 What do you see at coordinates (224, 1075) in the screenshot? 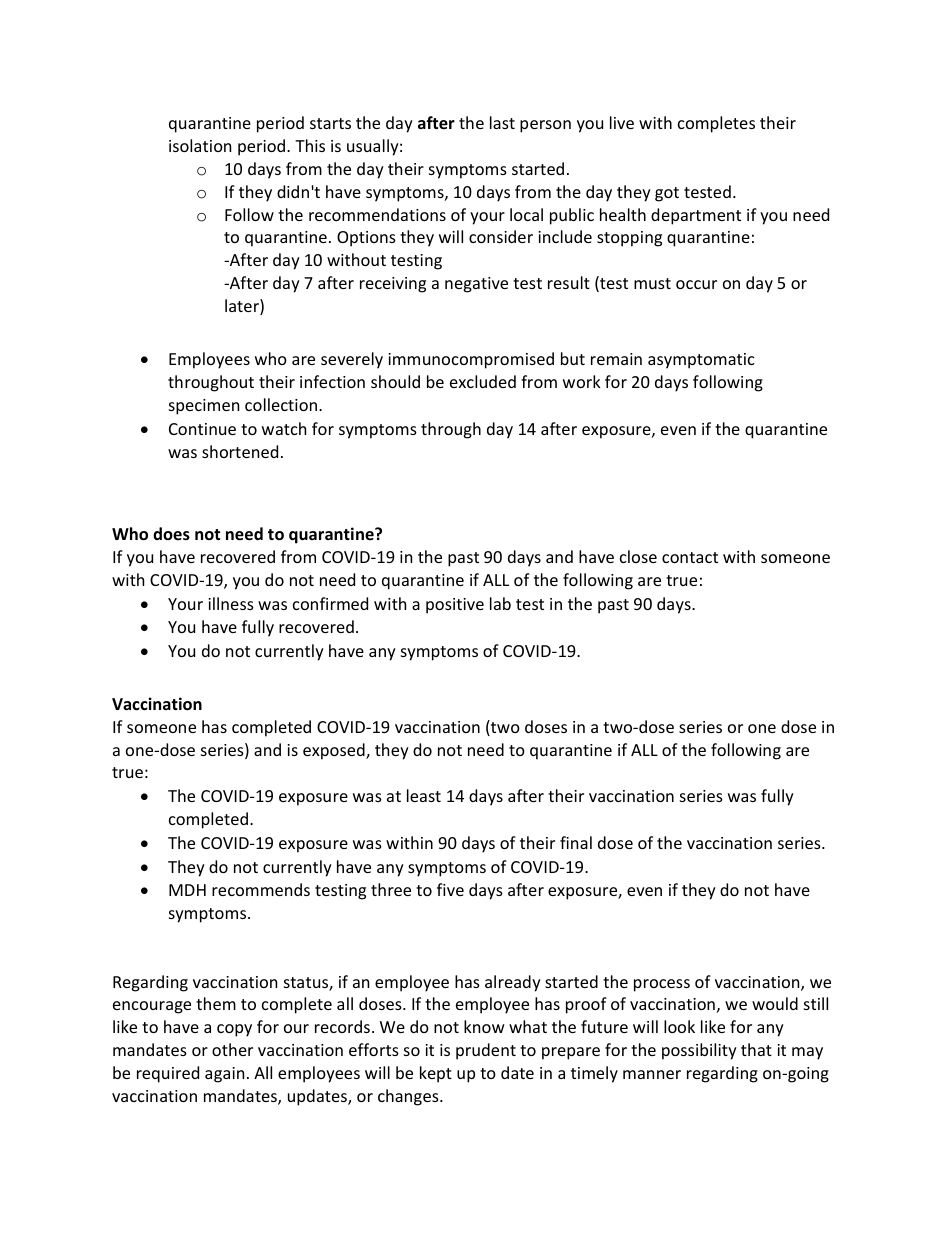
I see `again` at bounding box center [224, 1075].
